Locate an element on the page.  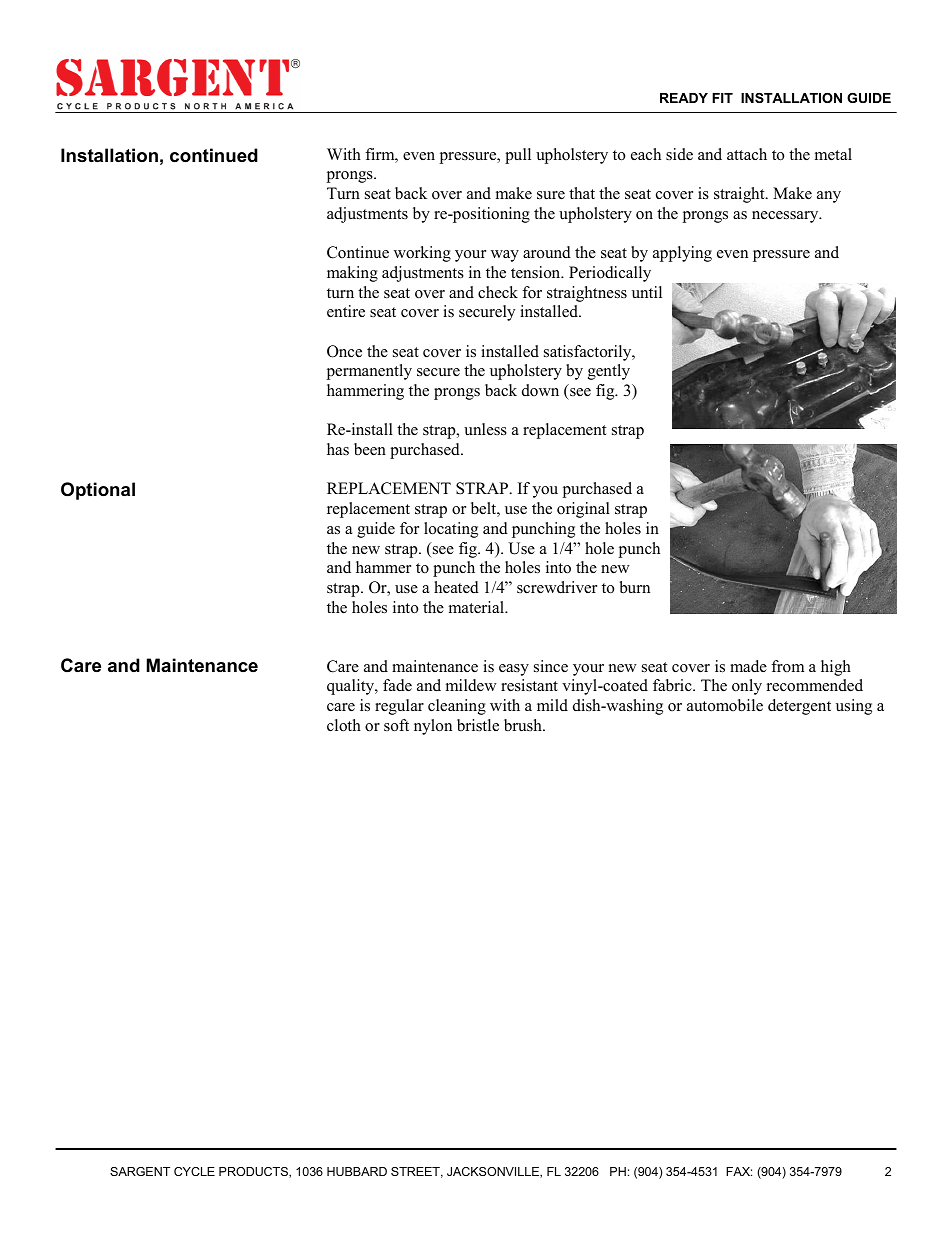
cloth is located at coordinates (344, 725).
